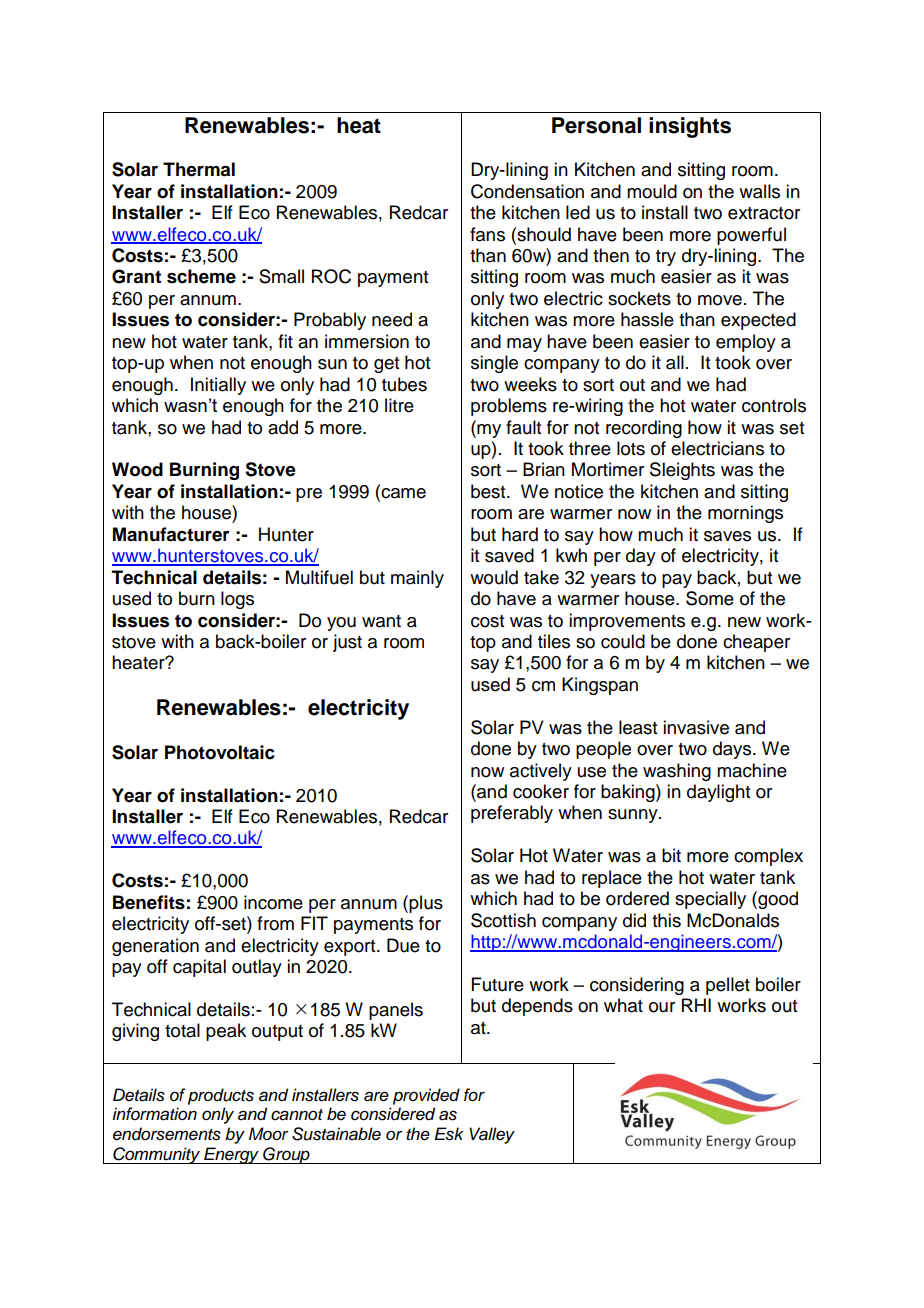  Describe the element at coordinates (666, 920) in the document. I see `this` at that location.
